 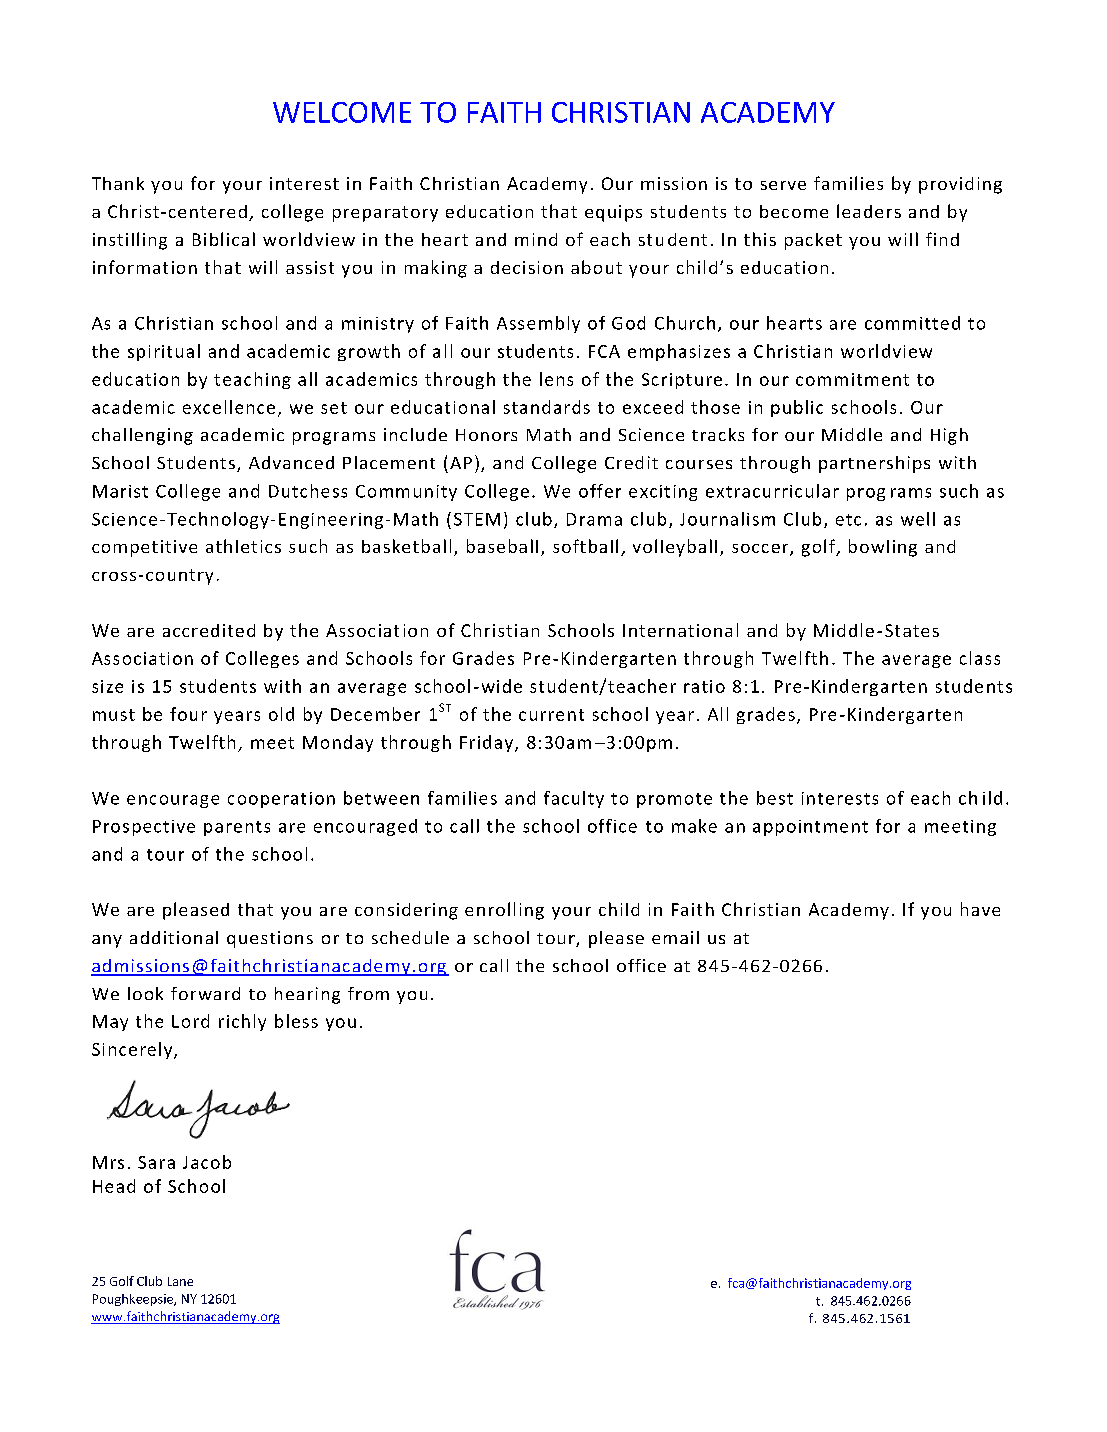 What do you see at coordinates (551, 715) in the page?
I see `current` at bounding box center [551, 715].
